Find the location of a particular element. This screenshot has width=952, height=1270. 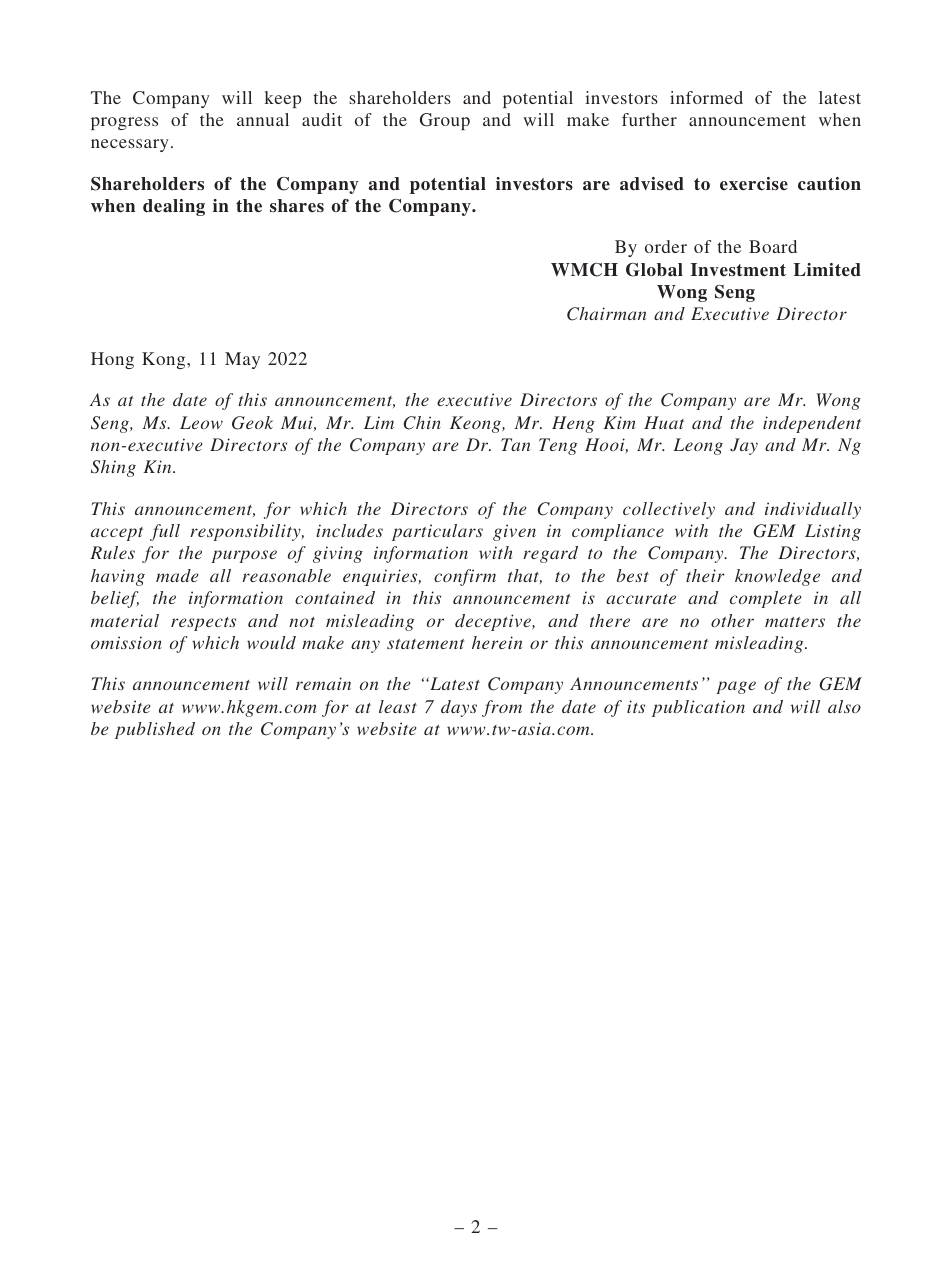

Kong is located at coordinates (165, 360).
